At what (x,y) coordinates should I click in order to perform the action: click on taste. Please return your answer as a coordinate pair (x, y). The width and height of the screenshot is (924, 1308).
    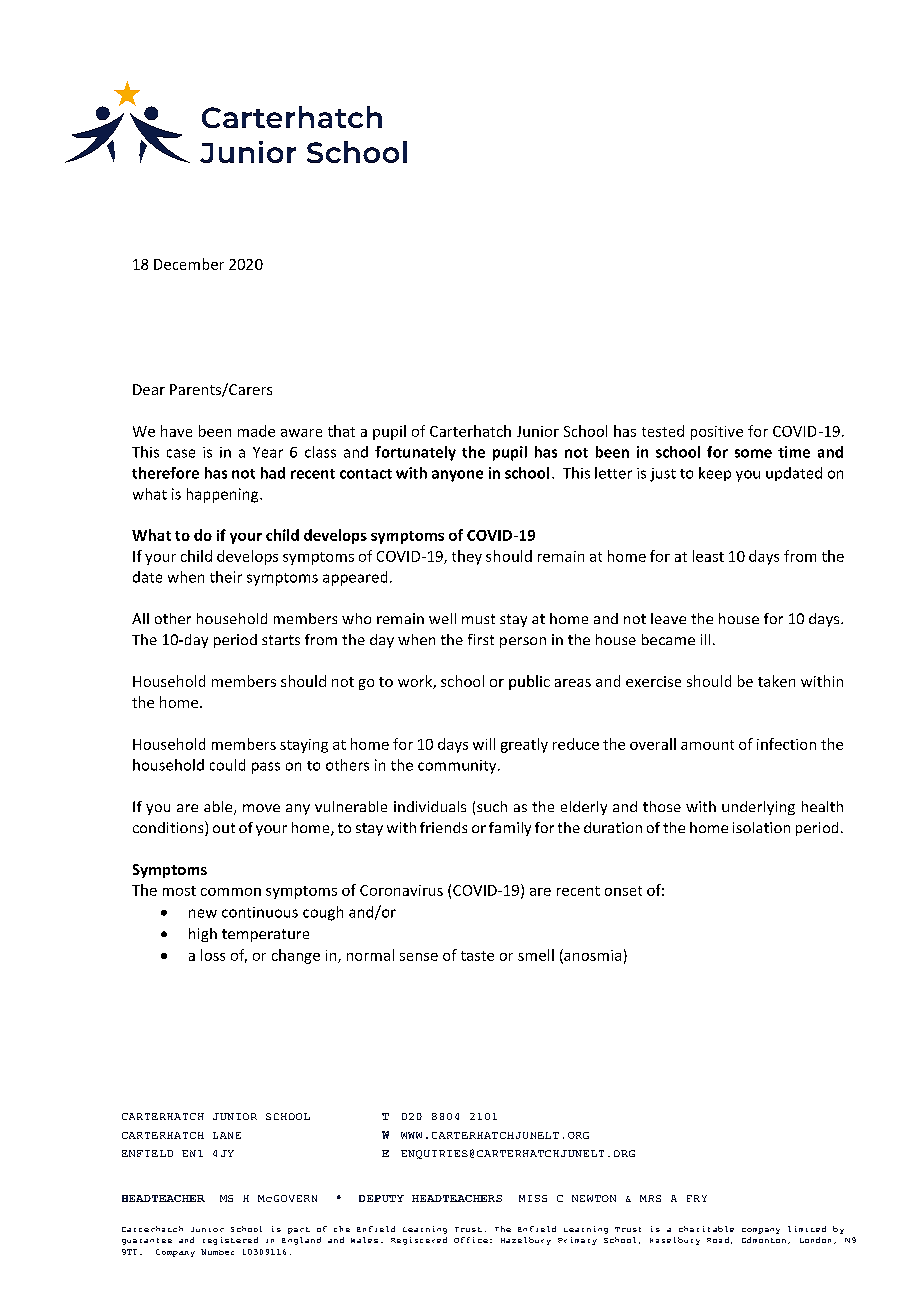
    Looking at the image, I should click on (477, 956).
